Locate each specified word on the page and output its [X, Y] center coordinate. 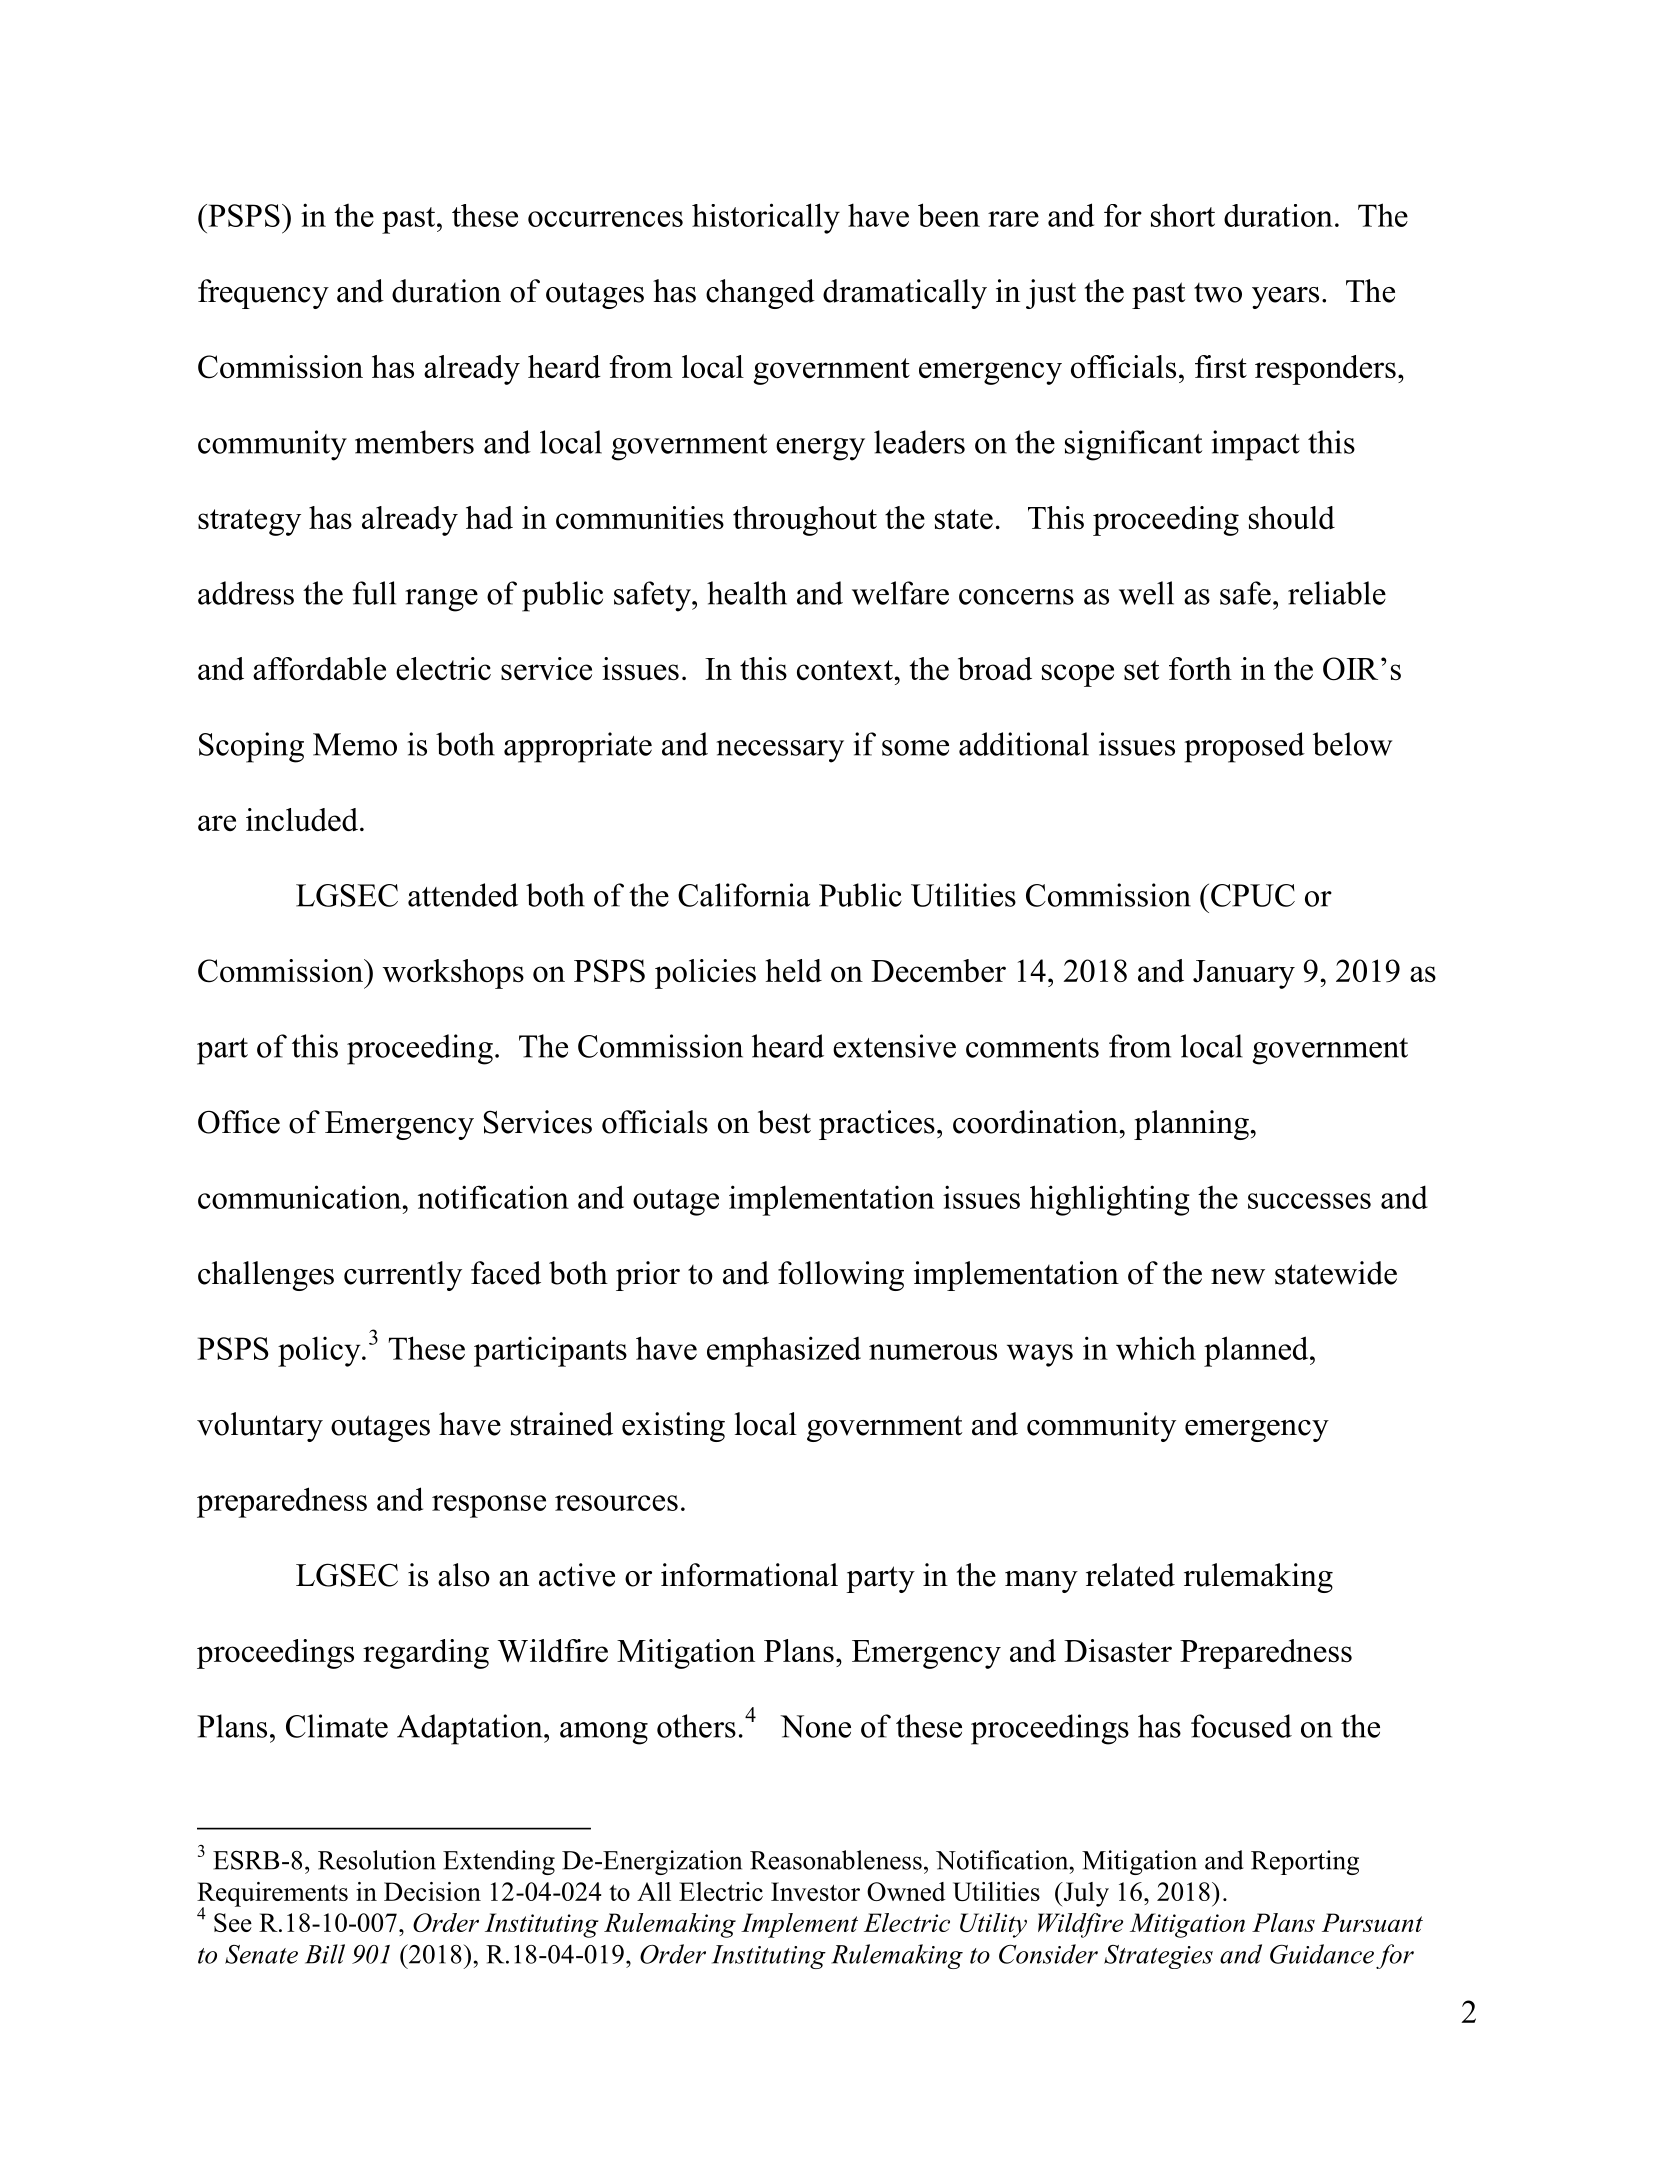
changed [760, 294]
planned [1257, 1351]
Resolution [377, 1860]
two [1218, 293]
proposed [1244, 747]
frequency [263, 294]
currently [403, 1276]
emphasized [784, 1351]
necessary [780, 751]
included [302, 819]
